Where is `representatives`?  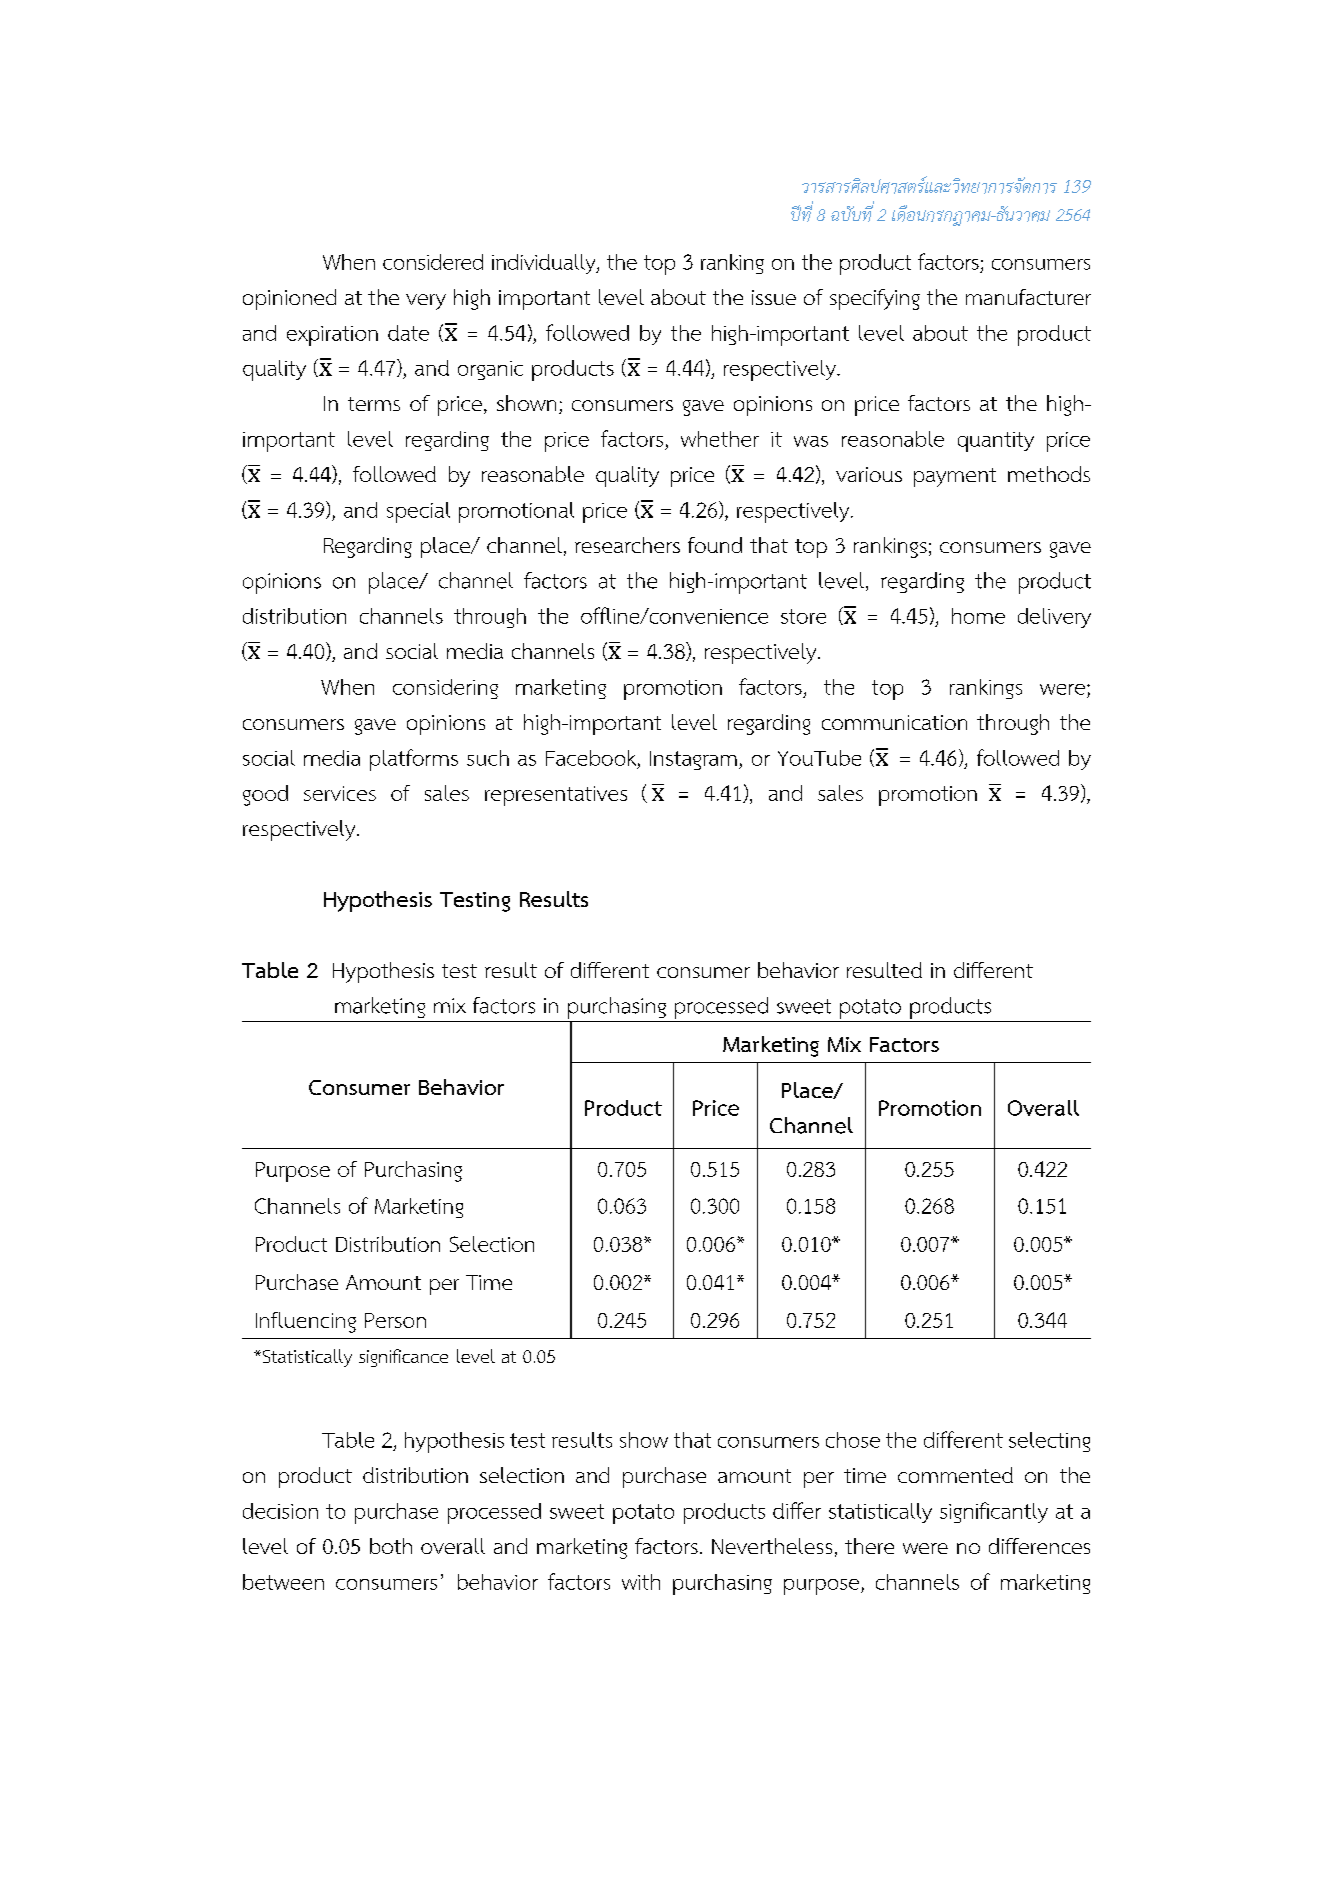
representatives is located at coordinates (556, 796).
